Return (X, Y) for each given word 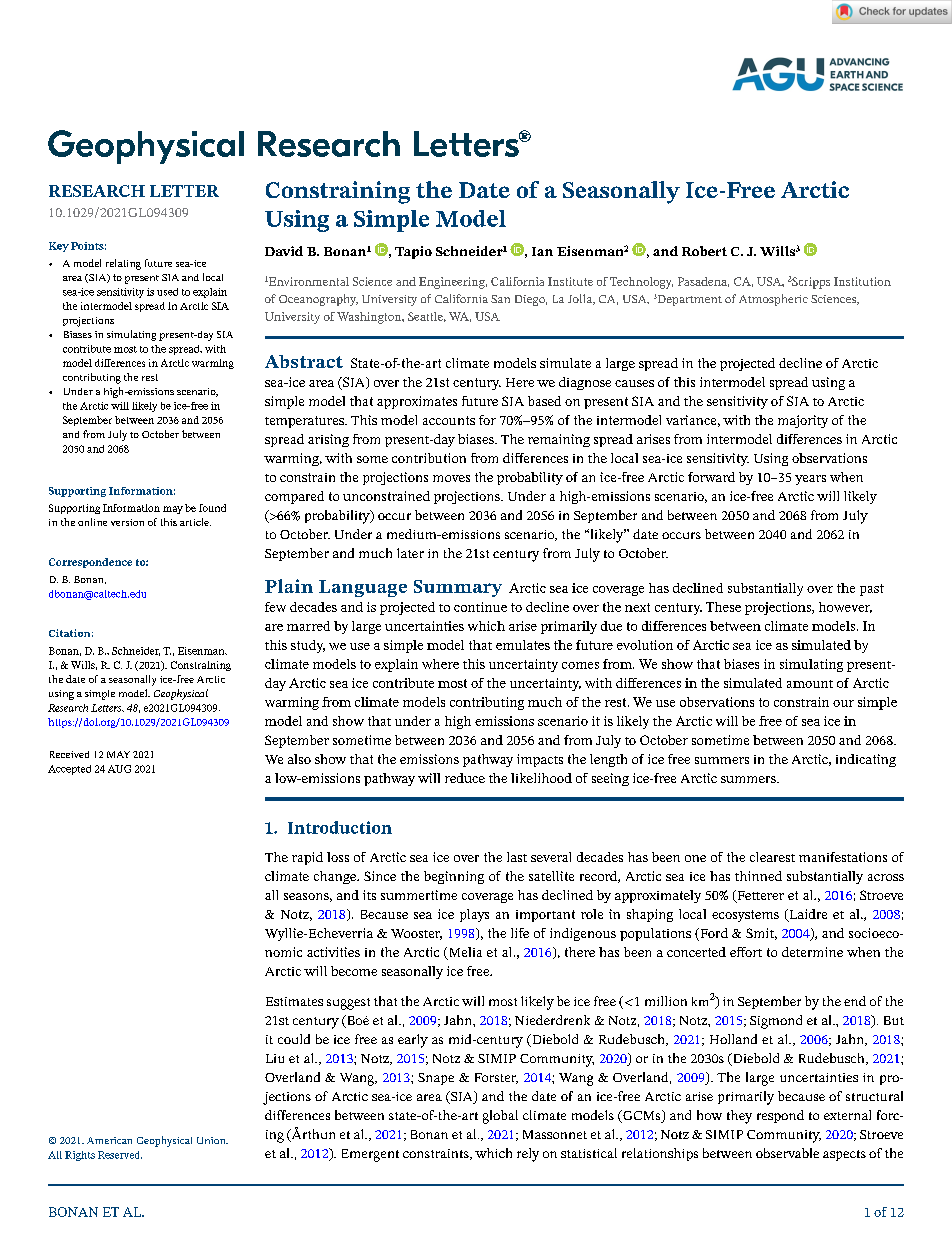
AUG (119, 769)
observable (787, 1153)
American (109, 1140)
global (500, 1117)
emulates (523, 645)
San (500, 299)
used (167, 292)
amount (810, 684)
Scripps (810, 283)
